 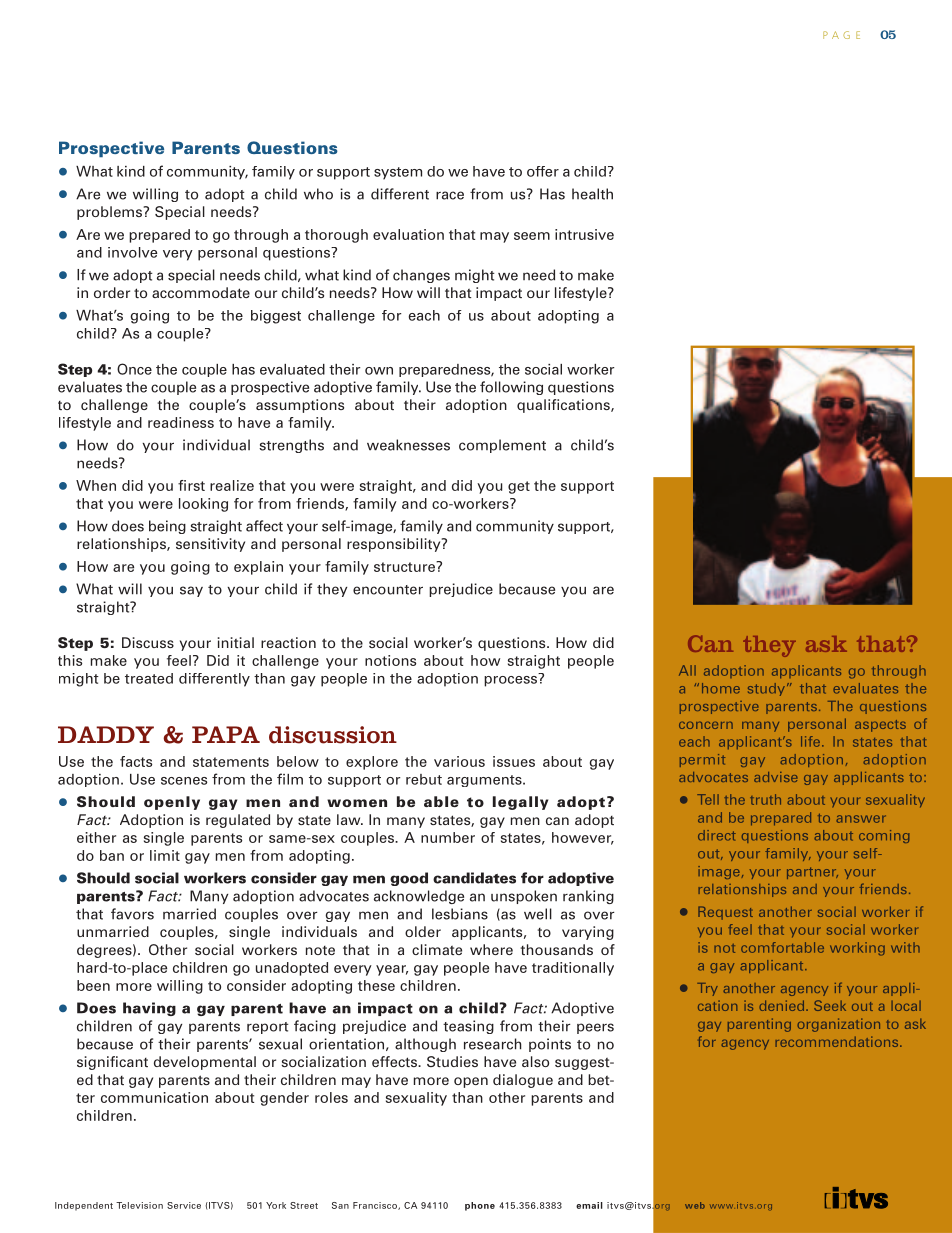 I want to click on scenes, so click(x=184, y=781).
